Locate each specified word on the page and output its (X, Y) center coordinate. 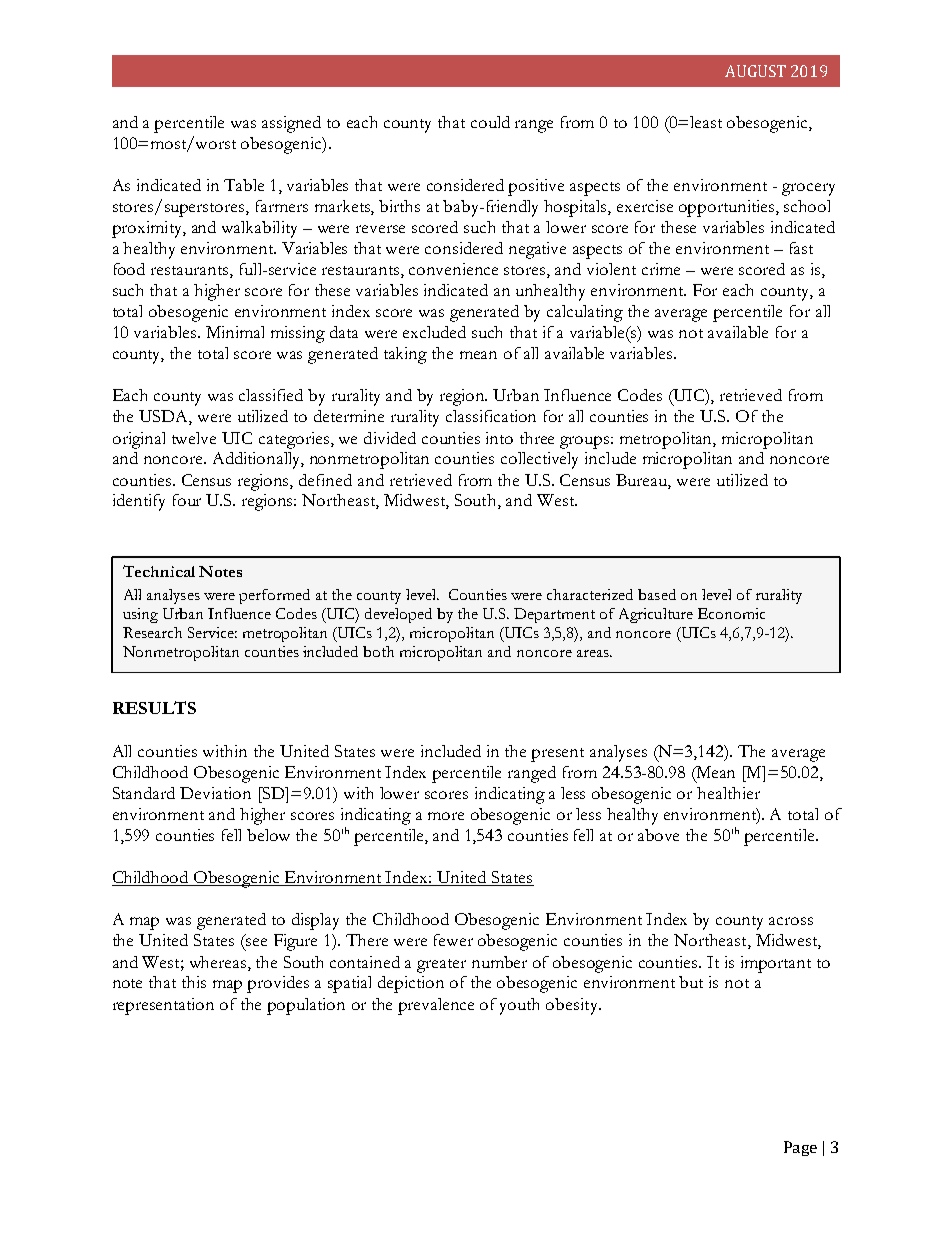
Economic (731, 613)
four (187, 500)
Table (244, 185)
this (194, 982)
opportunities (728, 208)
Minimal (235, 332)
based (657, 594)
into (499, 438)
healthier (728, 793)
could (490, 122)
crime (661, 269)
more (446, 816)
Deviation (215, 793)
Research (152, 632)
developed (398, 615)
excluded (434, 332)
